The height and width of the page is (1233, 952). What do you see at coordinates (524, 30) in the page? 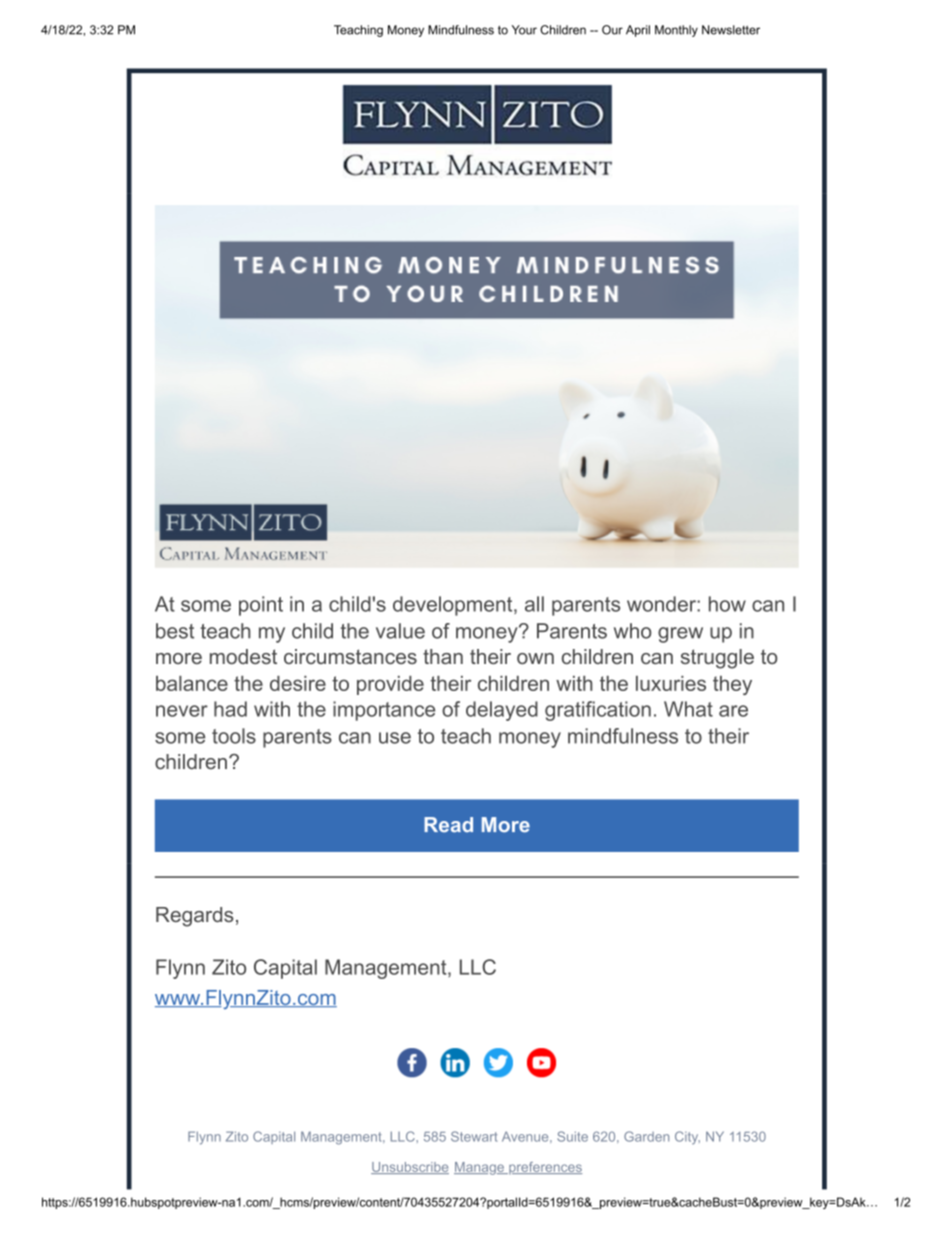
I see `Your` at bounding box center [524, 30].
